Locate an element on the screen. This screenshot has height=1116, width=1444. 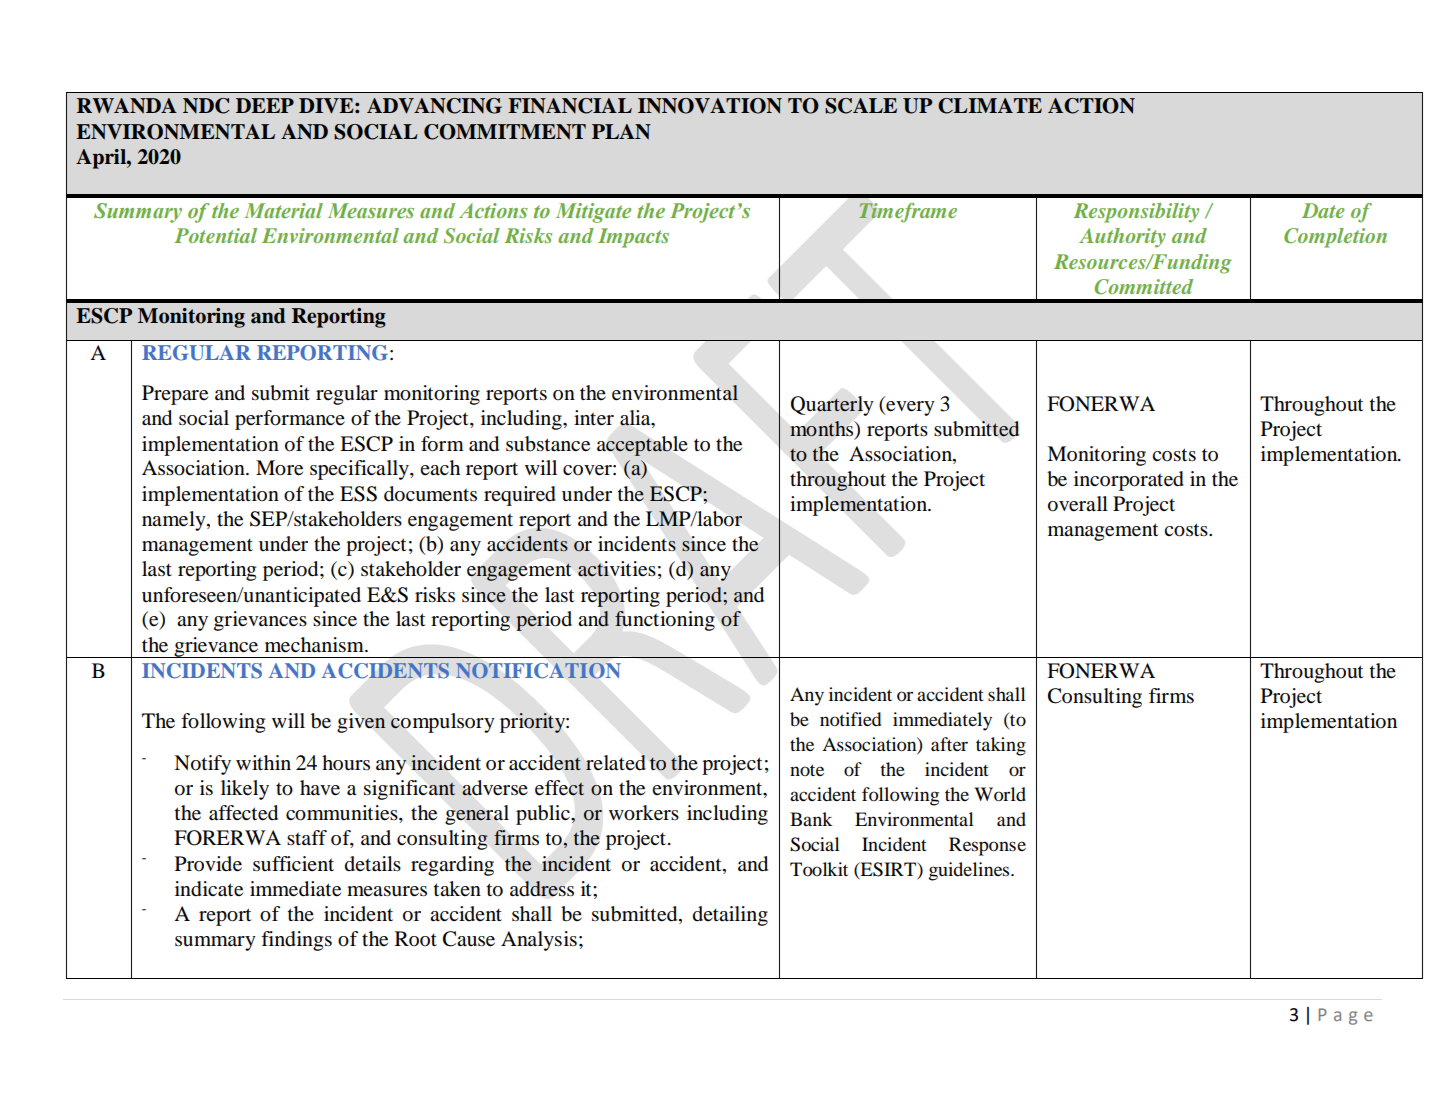
Responsibility is located at coordinates (1136, 213).
